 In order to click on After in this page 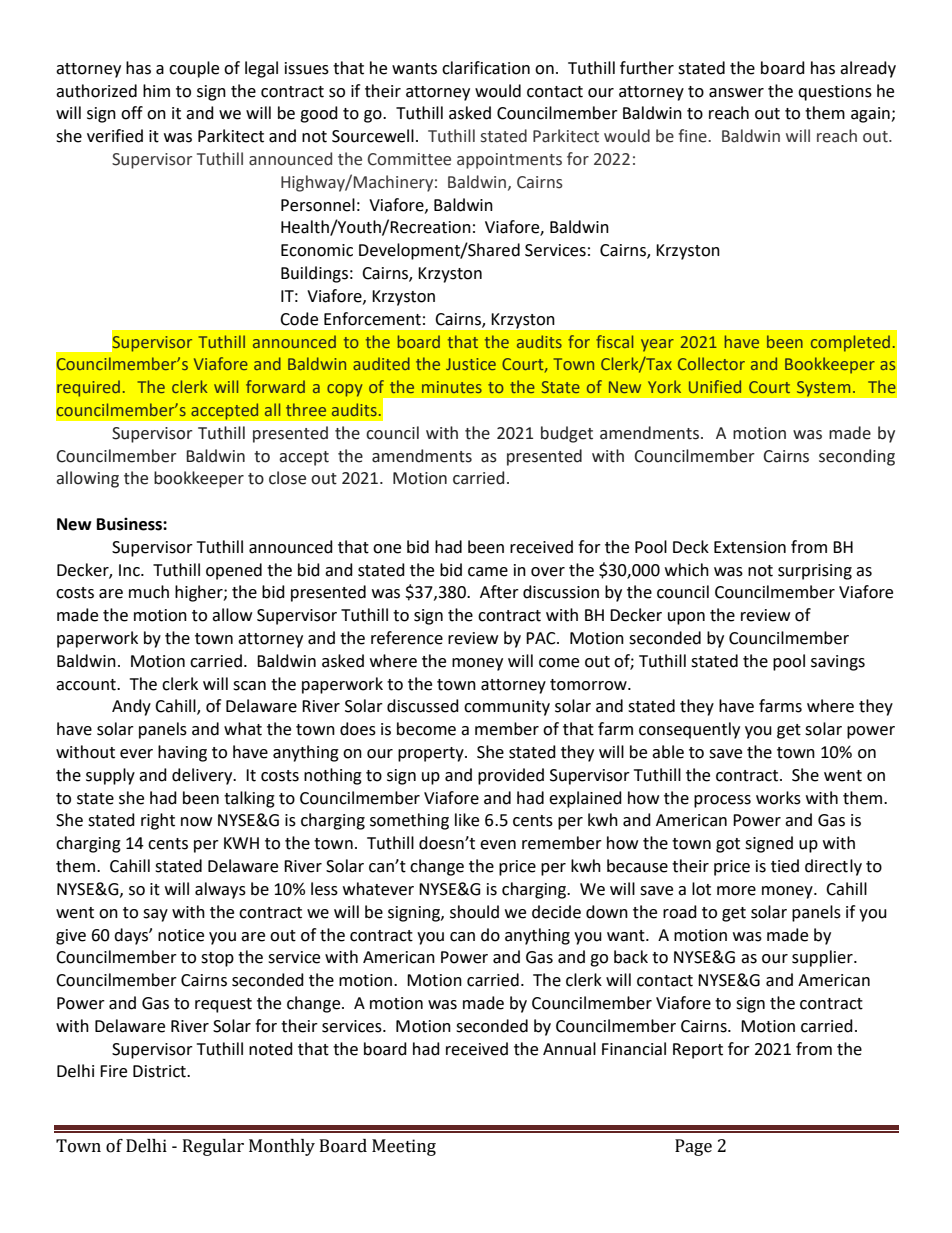, I will do `click(499, 592)`.
